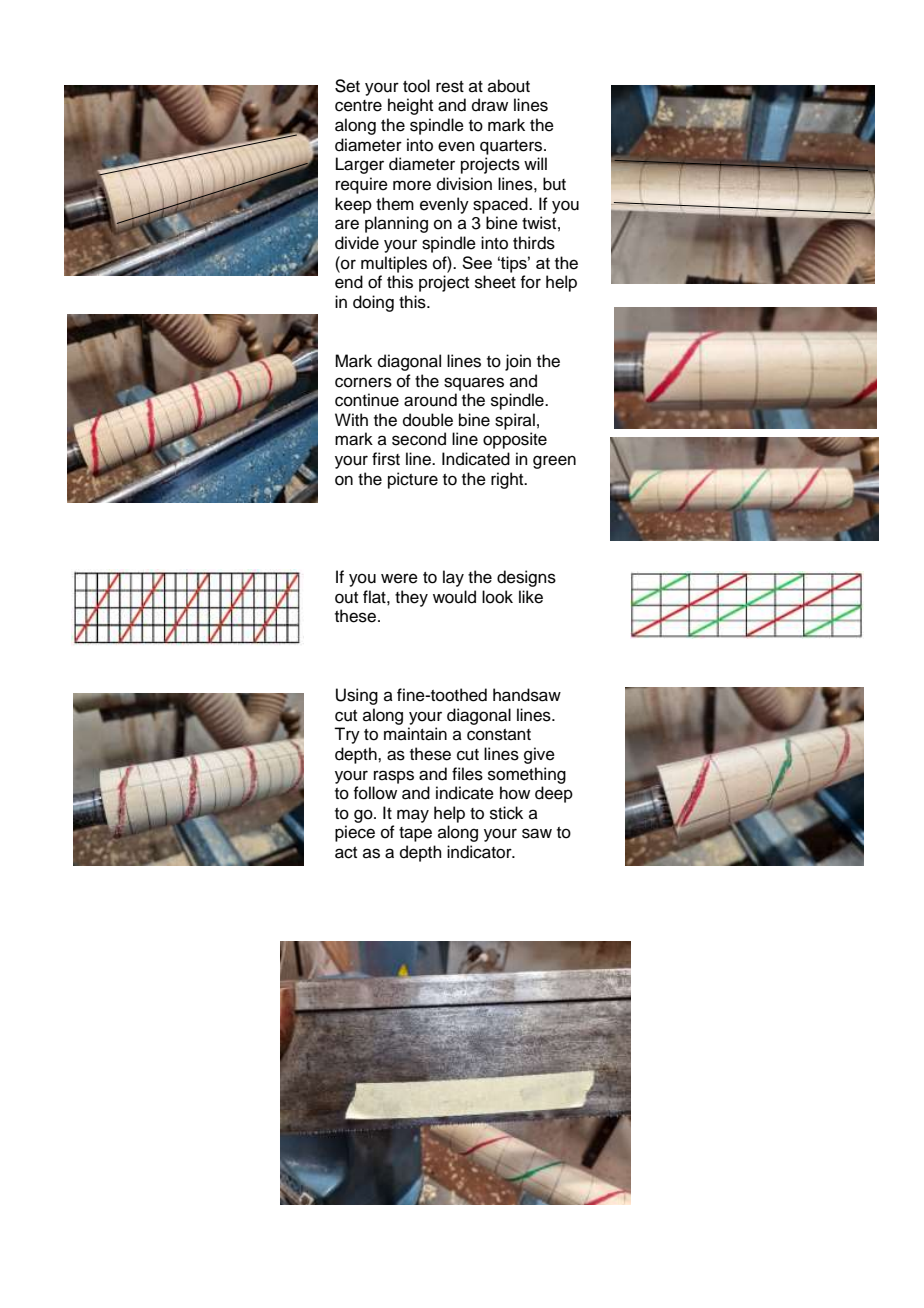 The image size is (924, 1308). Describe the element at coordinates (355, 833) in the document. I see `piece` at that location.
